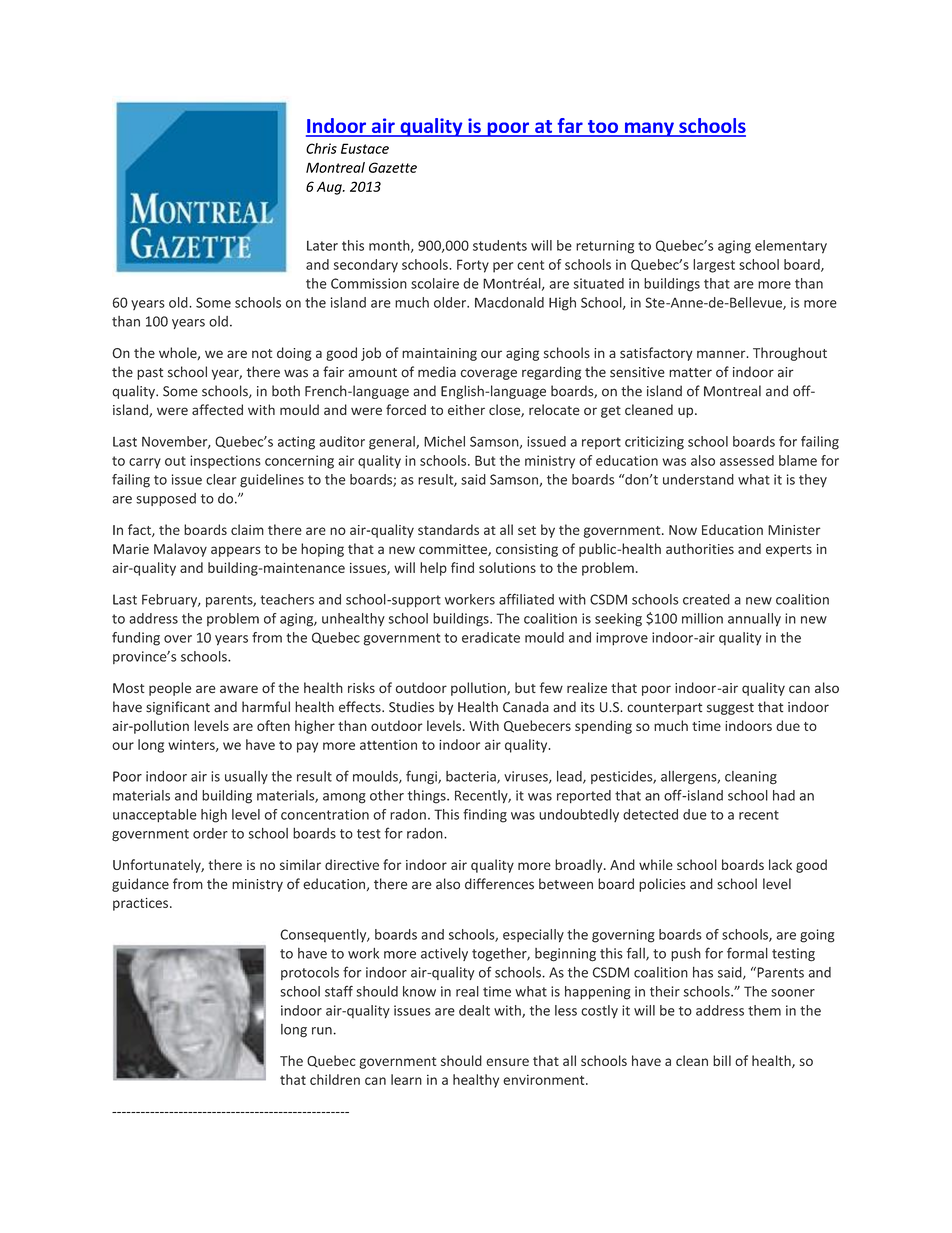 The width and height of the screenshot is (952, 1233). Describe the element at coordinates (321, 148) in the screenshot. I see `Chris` at that location.
